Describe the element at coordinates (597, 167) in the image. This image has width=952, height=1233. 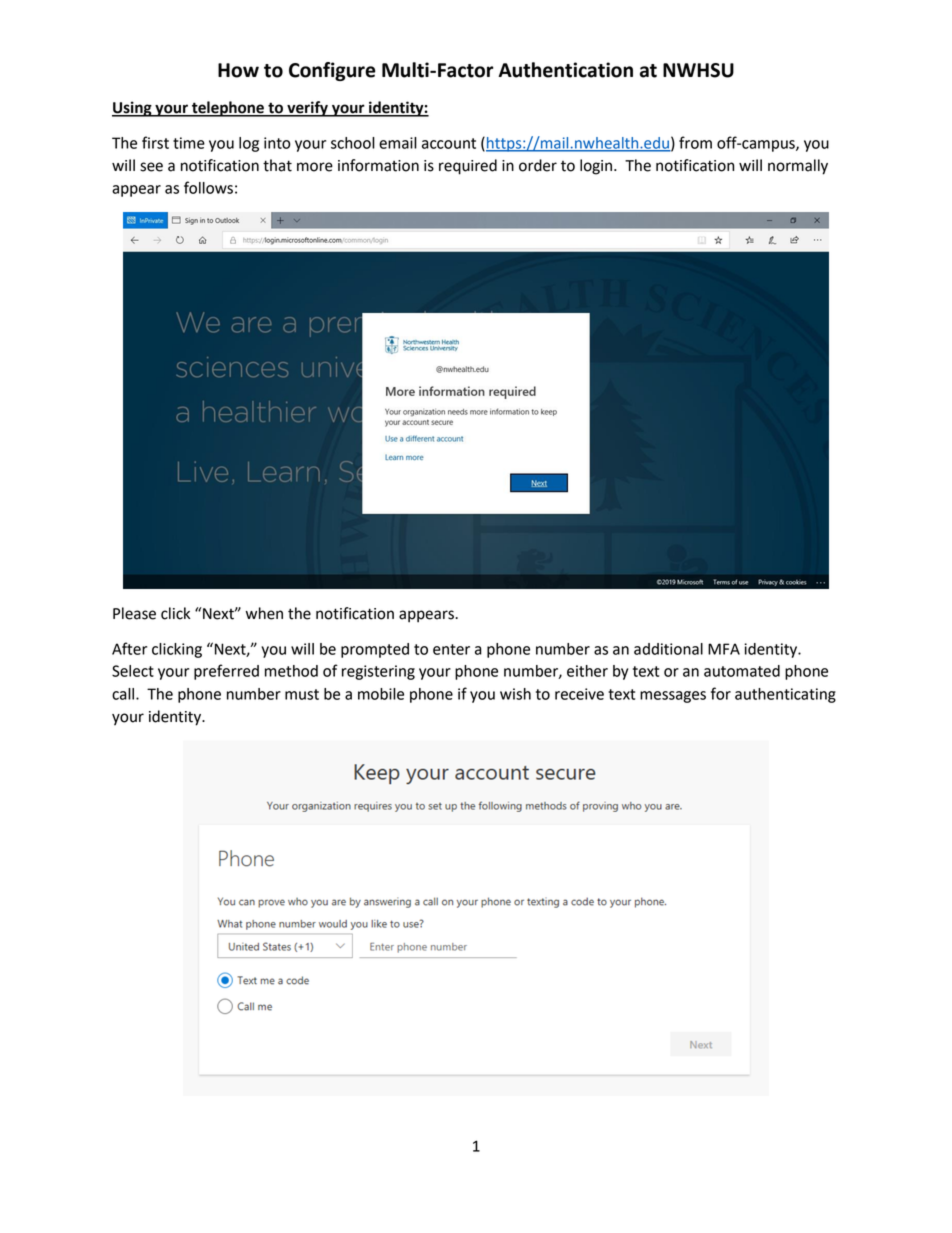
I see `login` at that location.
